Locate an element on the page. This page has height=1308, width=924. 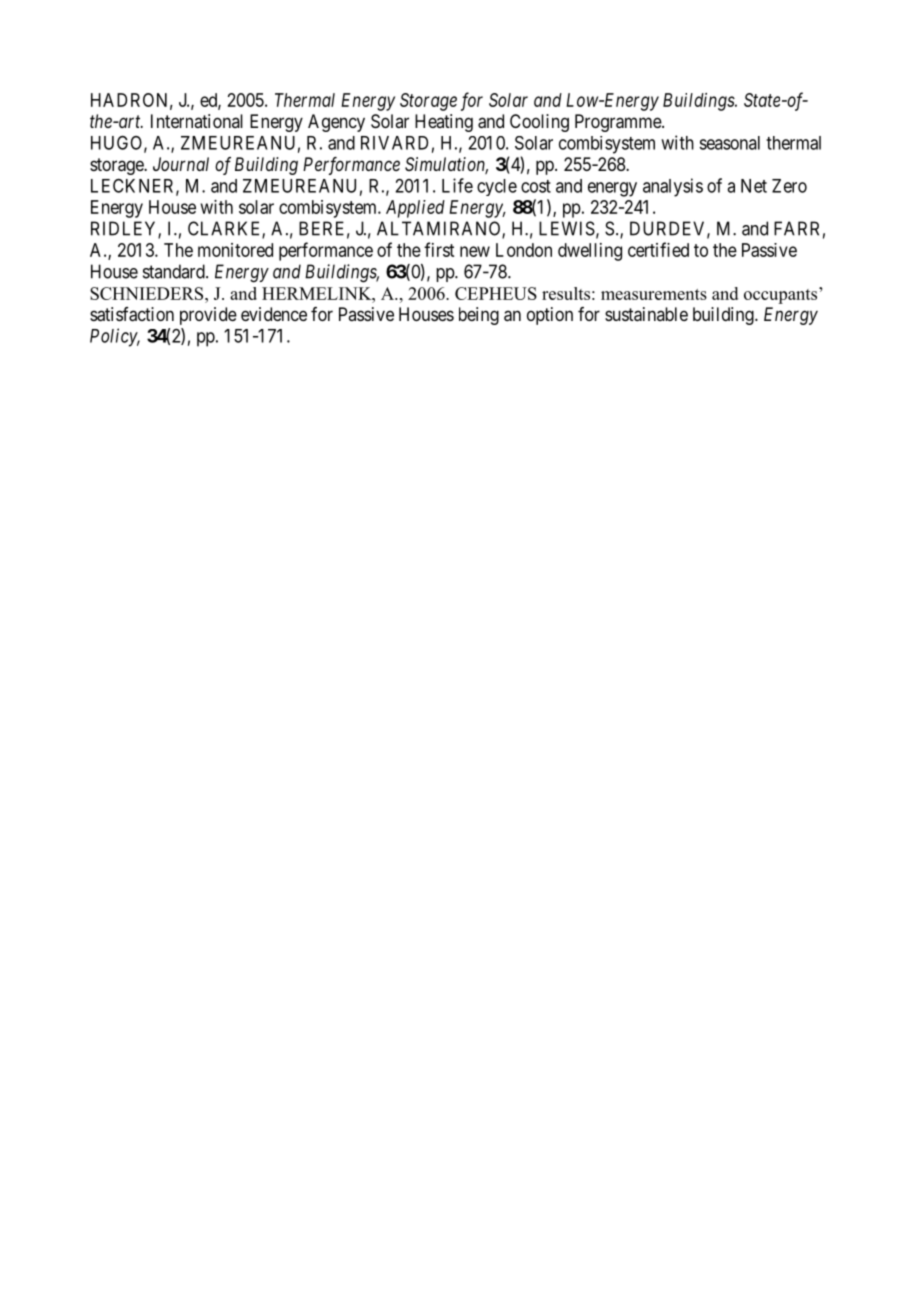
ALTAMIRANO is located at coordinates (440, 229).
